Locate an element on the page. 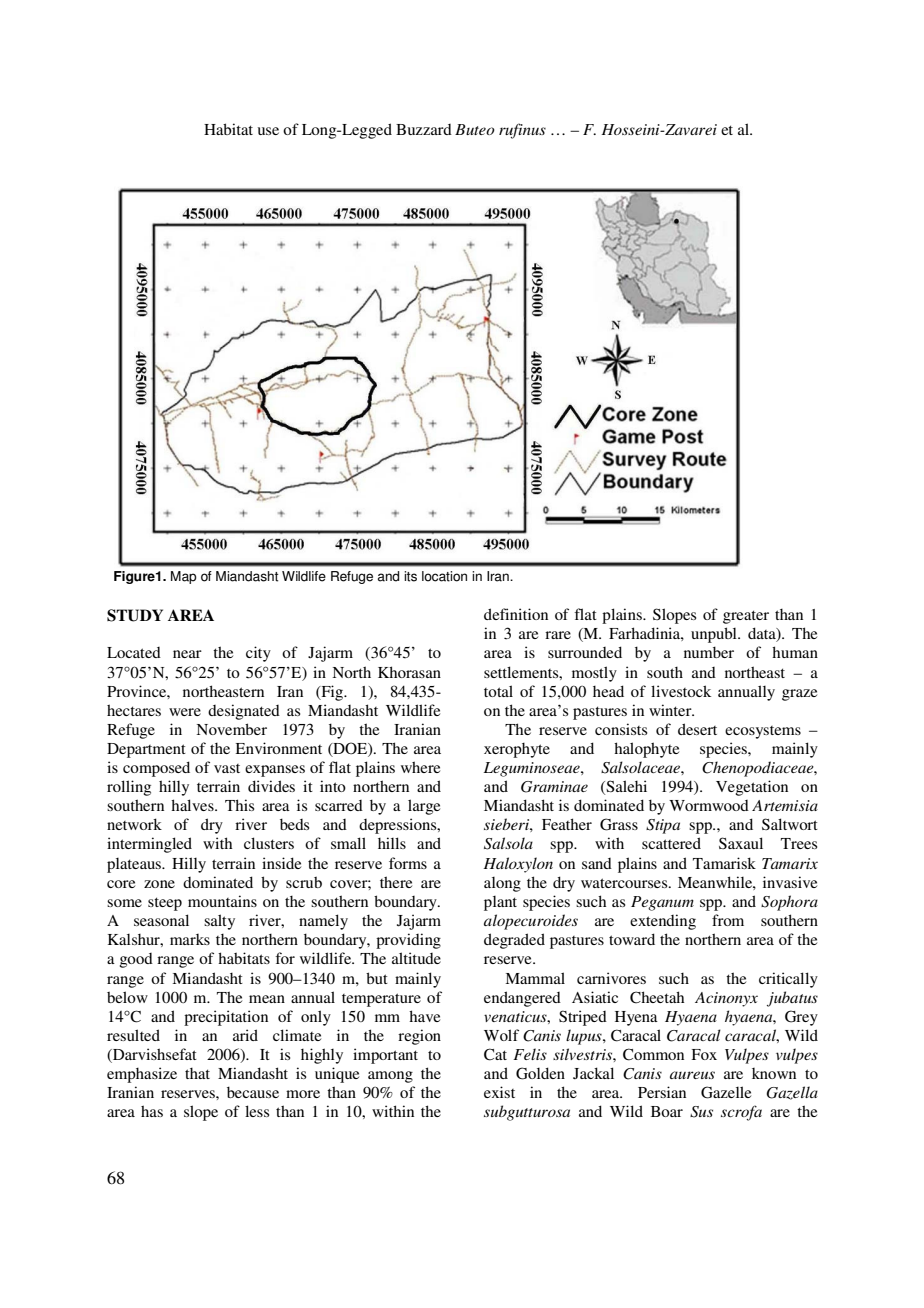  that is located at coordinates (197, 1073).
